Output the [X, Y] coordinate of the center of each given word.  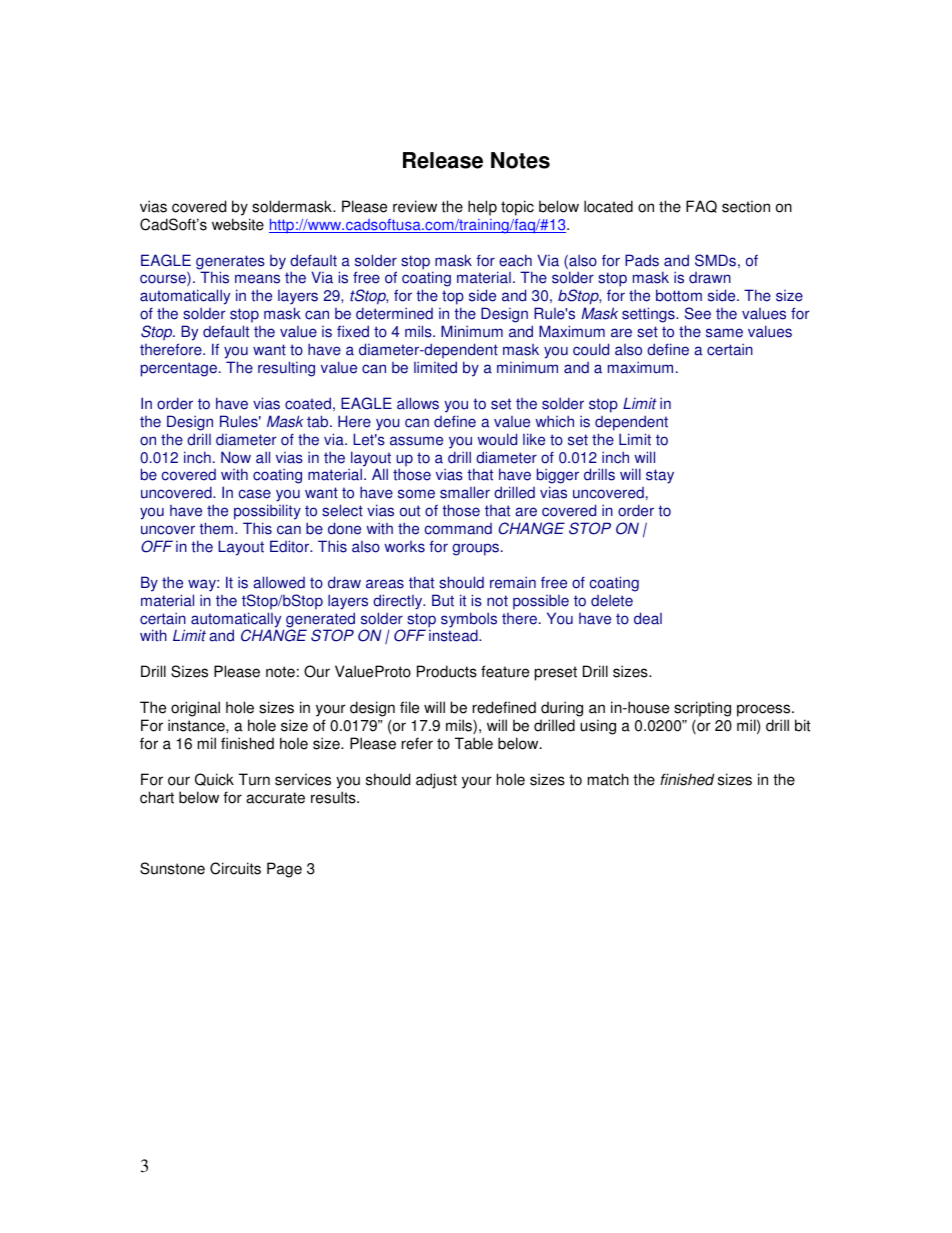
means [257, 279]
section [746, 206]
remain [513, 582]
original [195, 709]
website [238, 224]
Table [474, 743]
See [698, 313]
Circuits [235, 868]
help [482, 208]
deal [648, 618]
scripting [702, 709]
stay [660, 476]
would [497, 439]
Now [236, 457]
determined [394, 313]
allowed [279, 582]
